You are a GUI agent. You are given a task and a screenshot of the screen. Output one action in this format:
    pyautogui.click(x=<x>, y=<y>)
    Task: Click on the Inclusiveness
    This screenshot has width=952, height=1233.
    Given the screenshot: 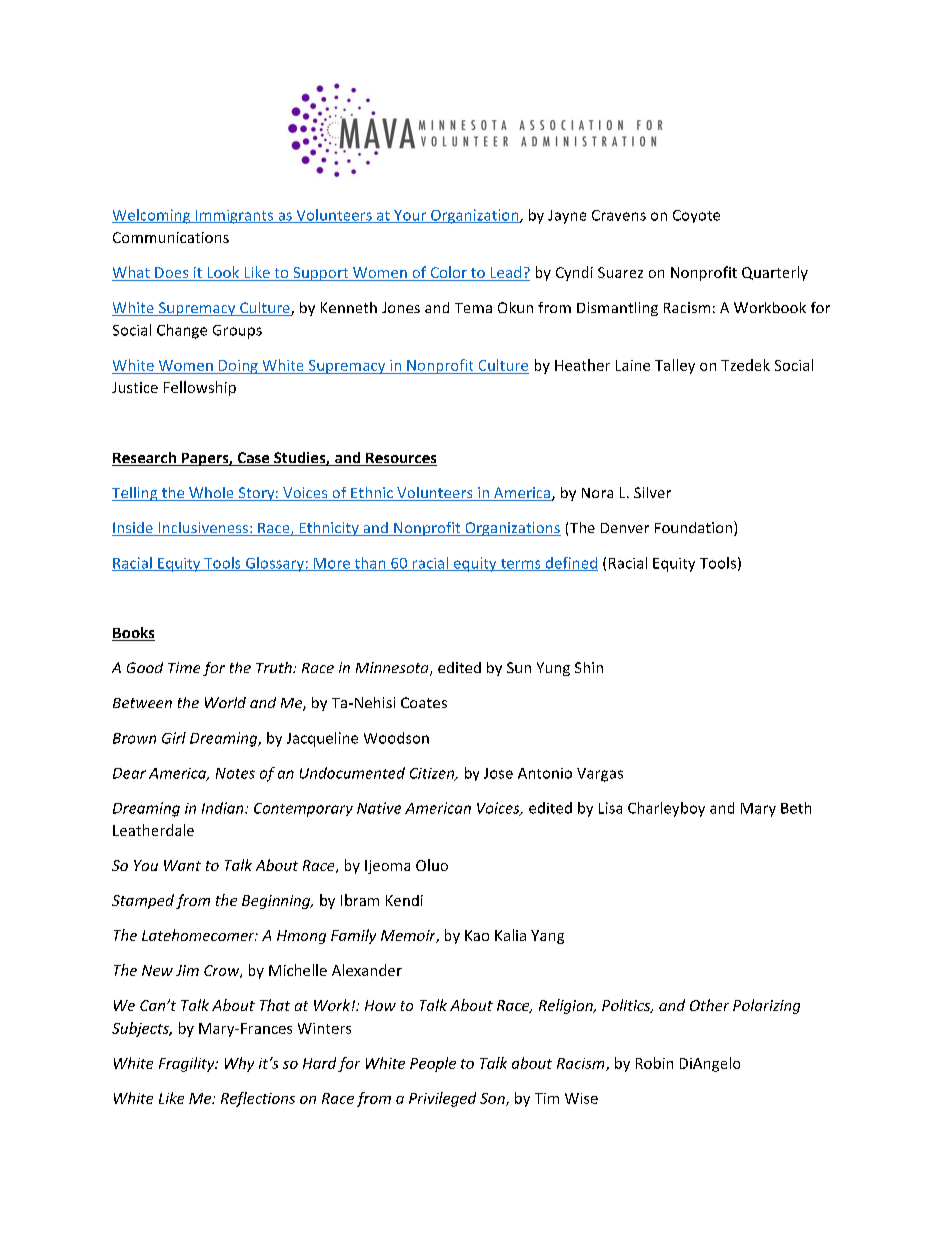 What is the action you would take?
    pyautogui.click(x=203, y=529)
